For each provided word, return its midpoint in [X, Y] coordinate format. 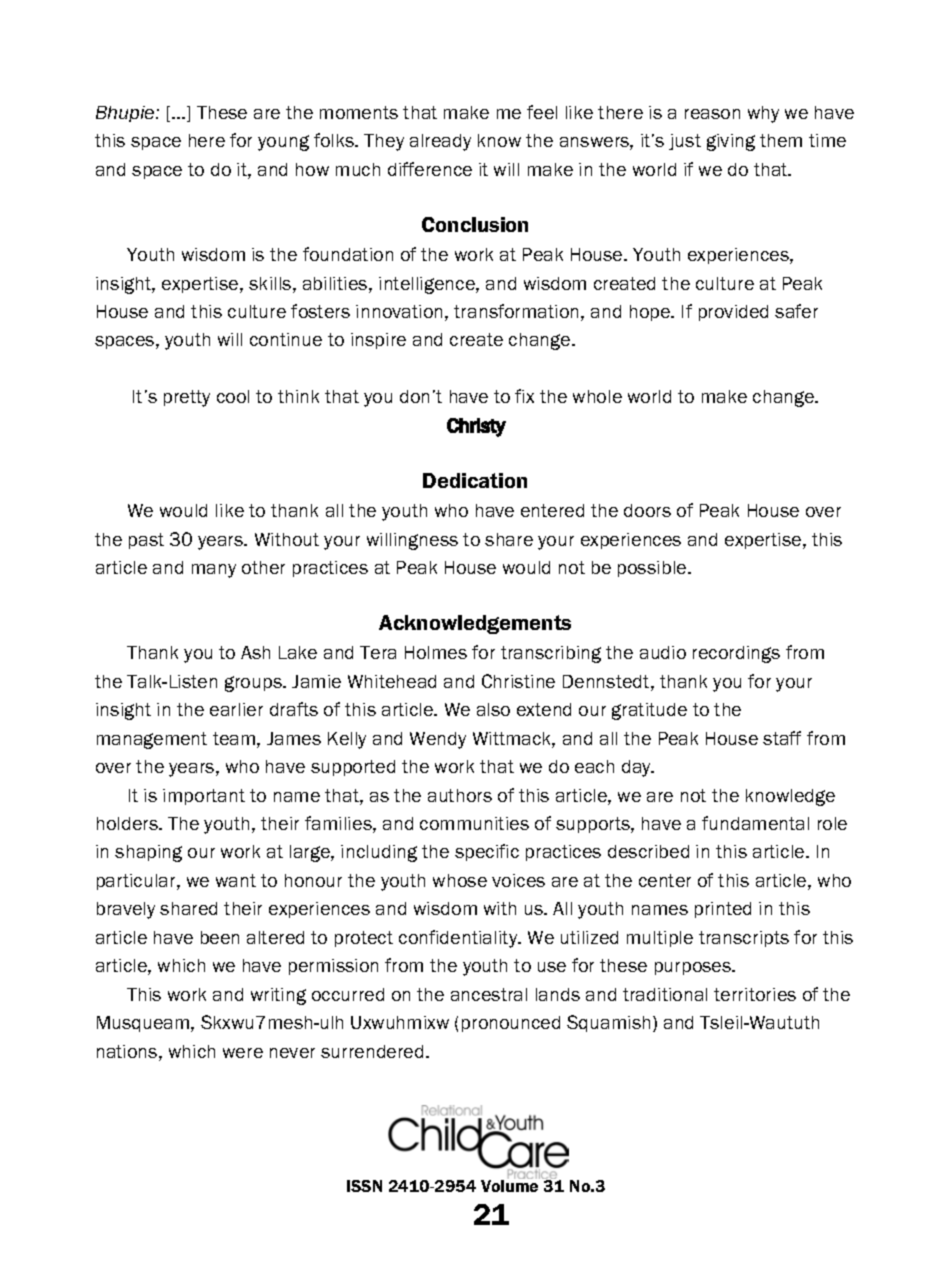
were [243, 1053]
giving [731, 142]
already [440, 142]
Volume [509, 1186]
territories [755, 994]
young [283, 143]
